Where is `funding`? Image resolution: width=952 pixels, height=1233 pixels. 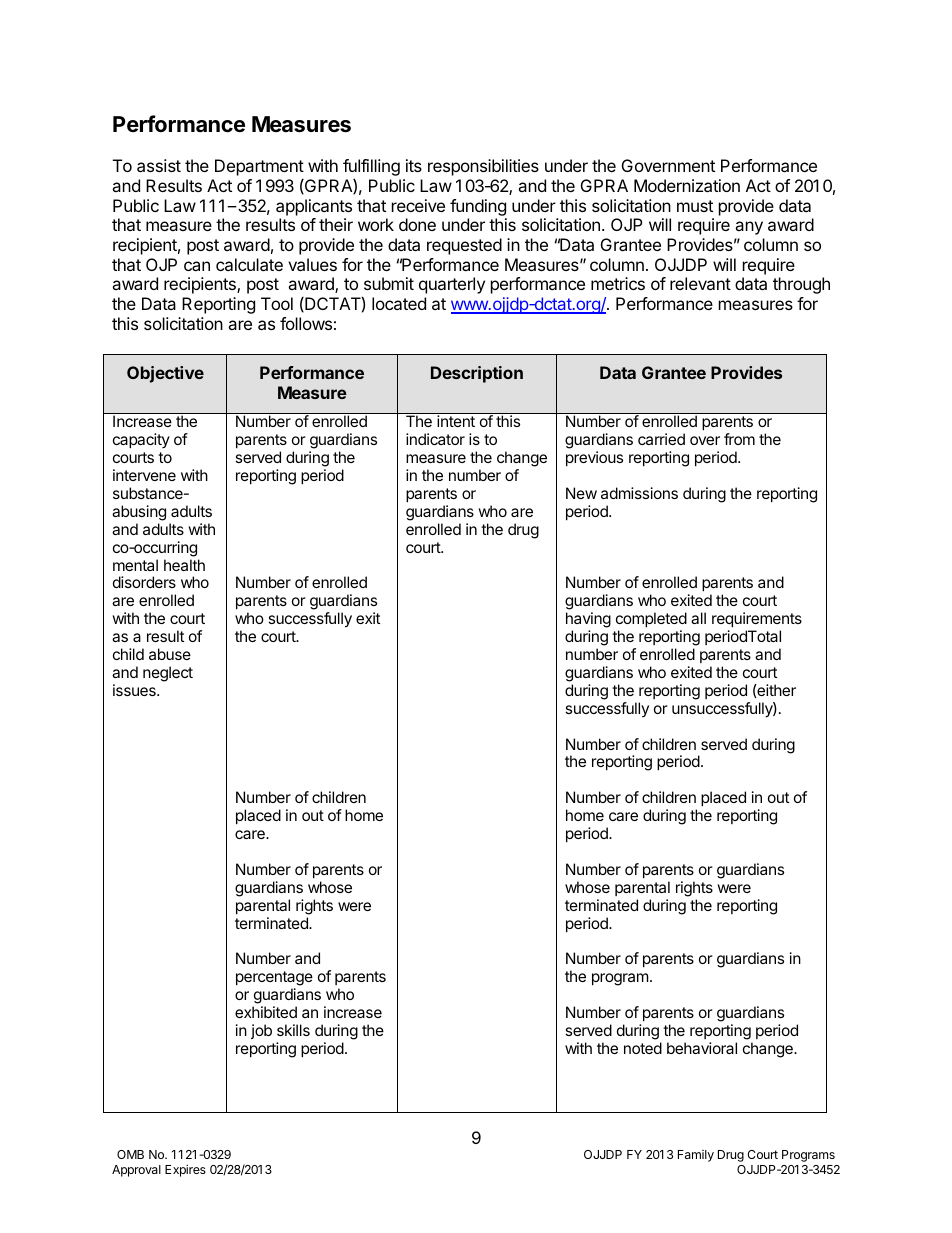 funding is located at coordinates (478, 207).
